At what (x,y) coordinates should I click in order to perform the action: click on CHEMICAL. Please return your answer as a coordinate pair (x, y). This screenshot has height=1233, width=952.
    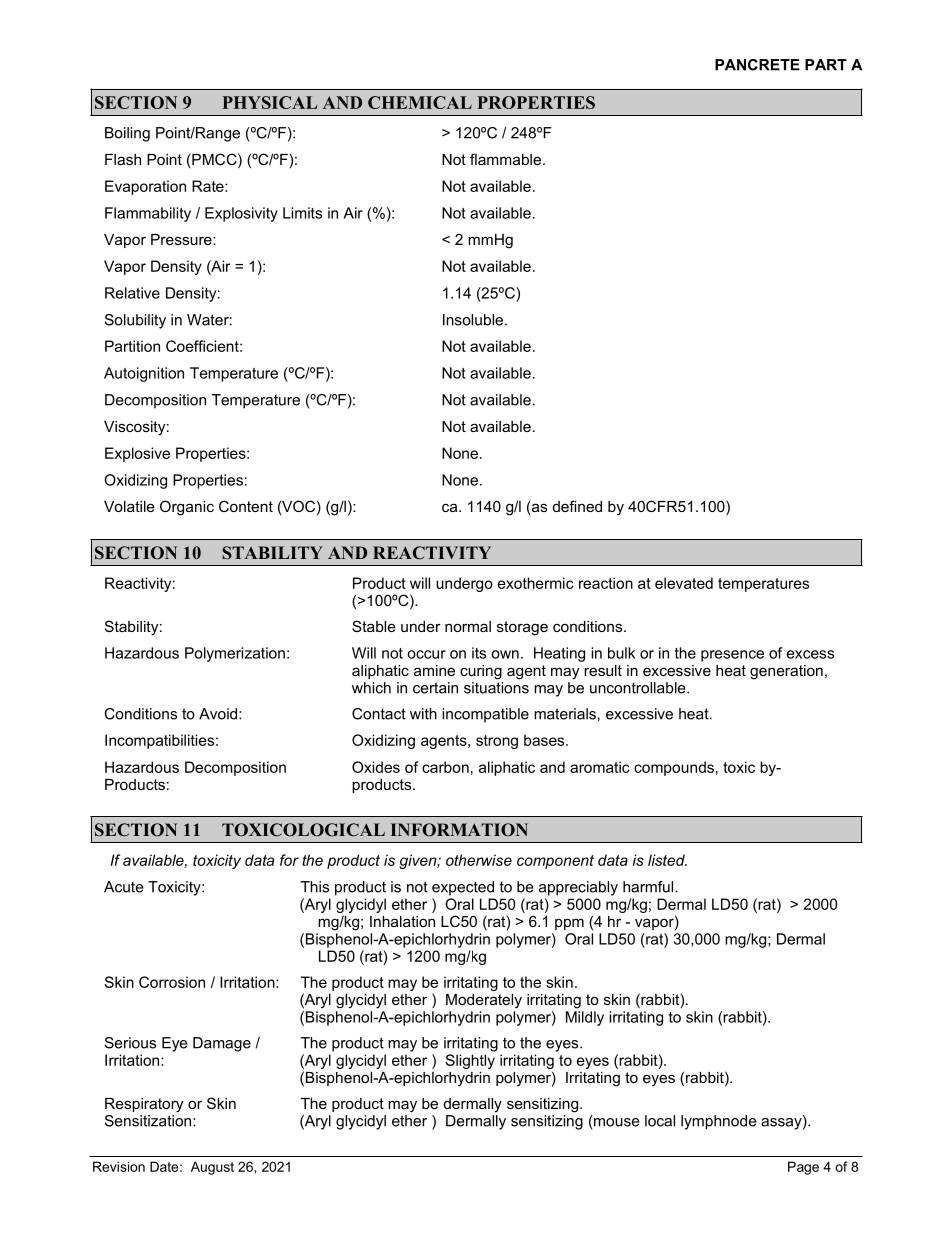
    Looking at the image, I should click on (420, 102).
